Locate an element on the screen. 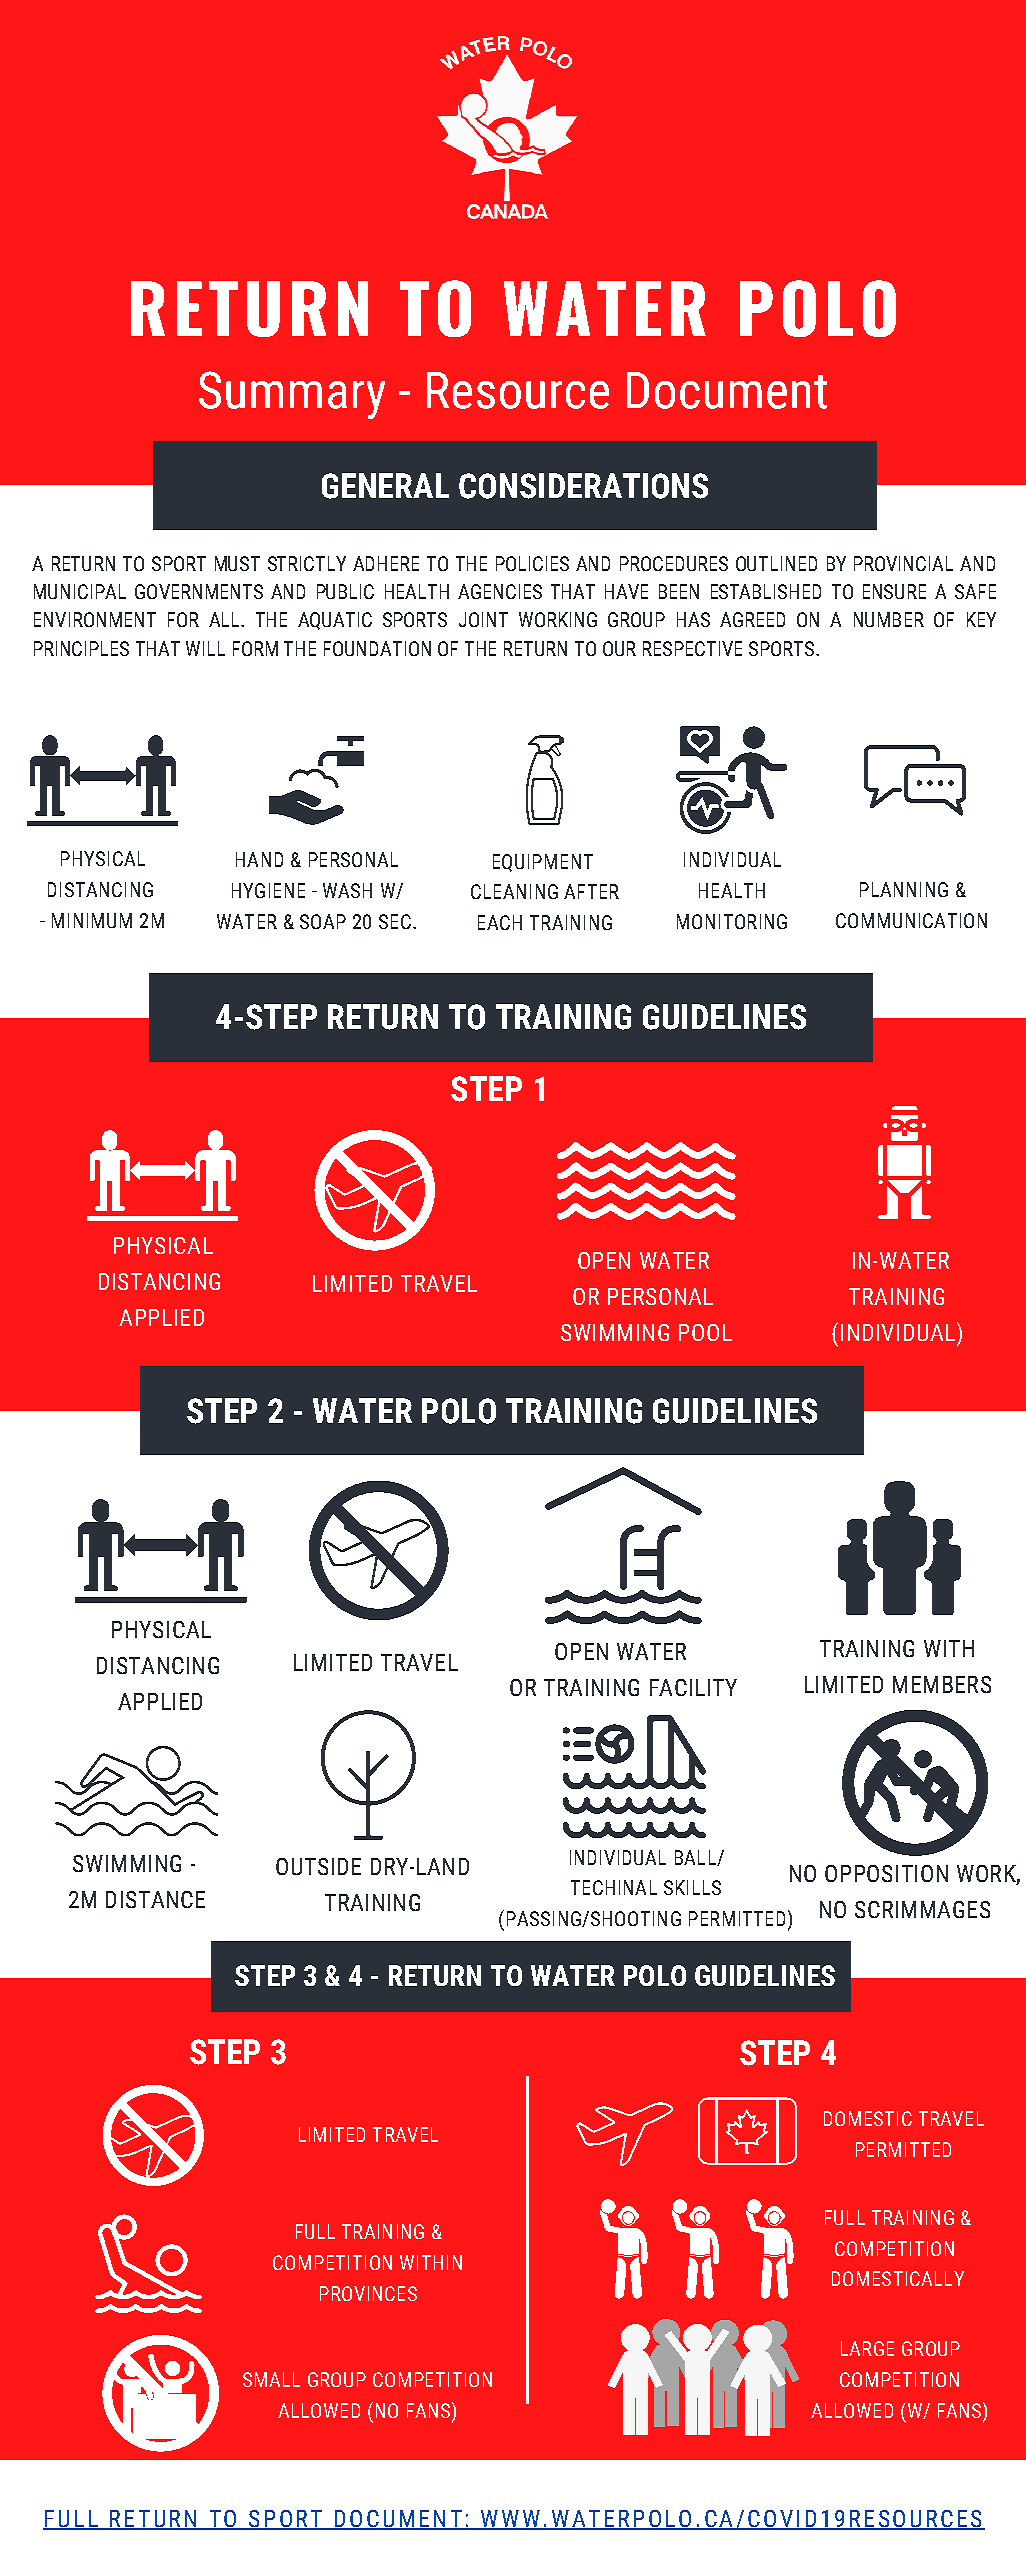 The image size is (1026, 2565). HAND is located at coordinates (259, 859).
